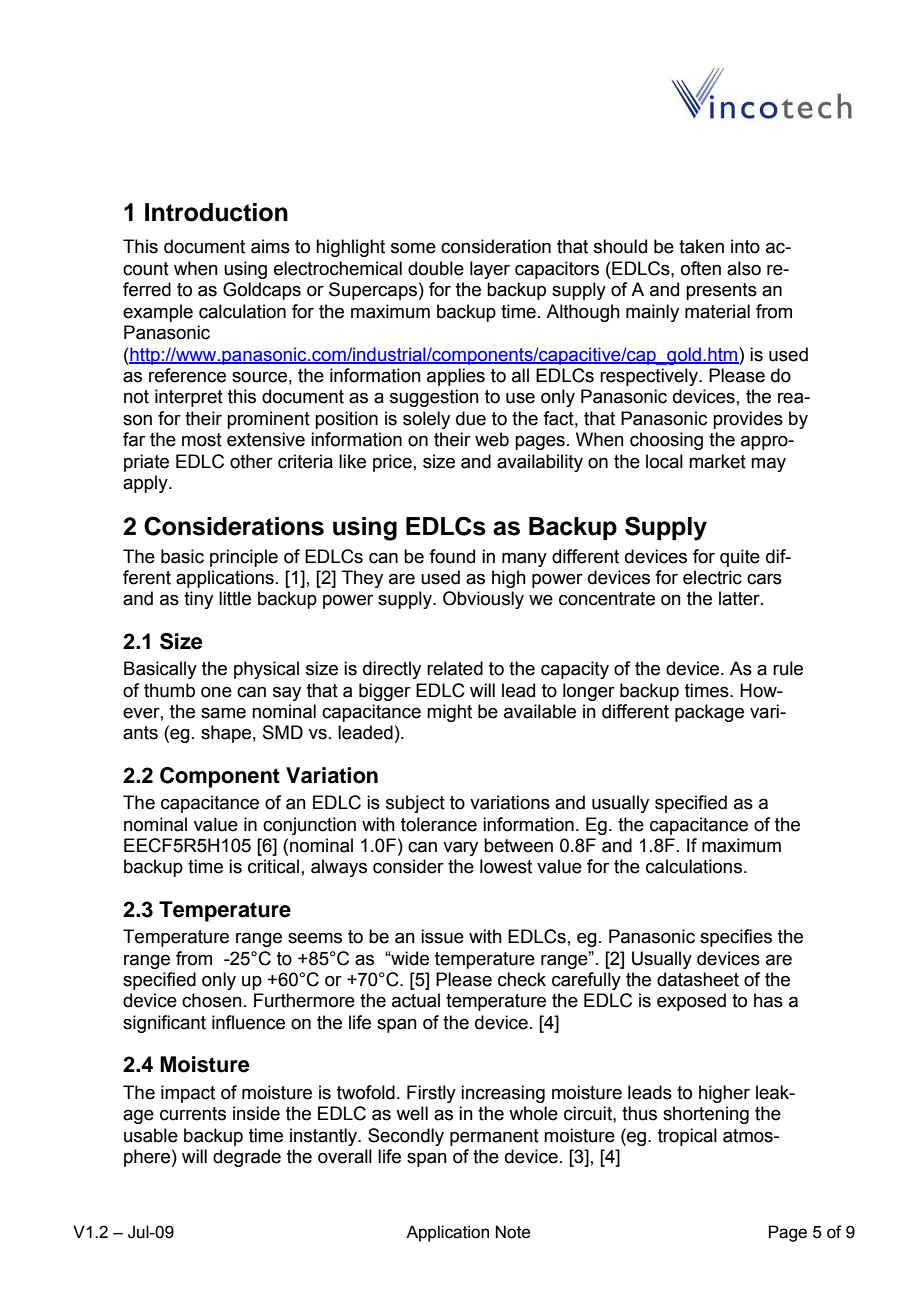  I want to click on degrade, so click(247, 1158).
